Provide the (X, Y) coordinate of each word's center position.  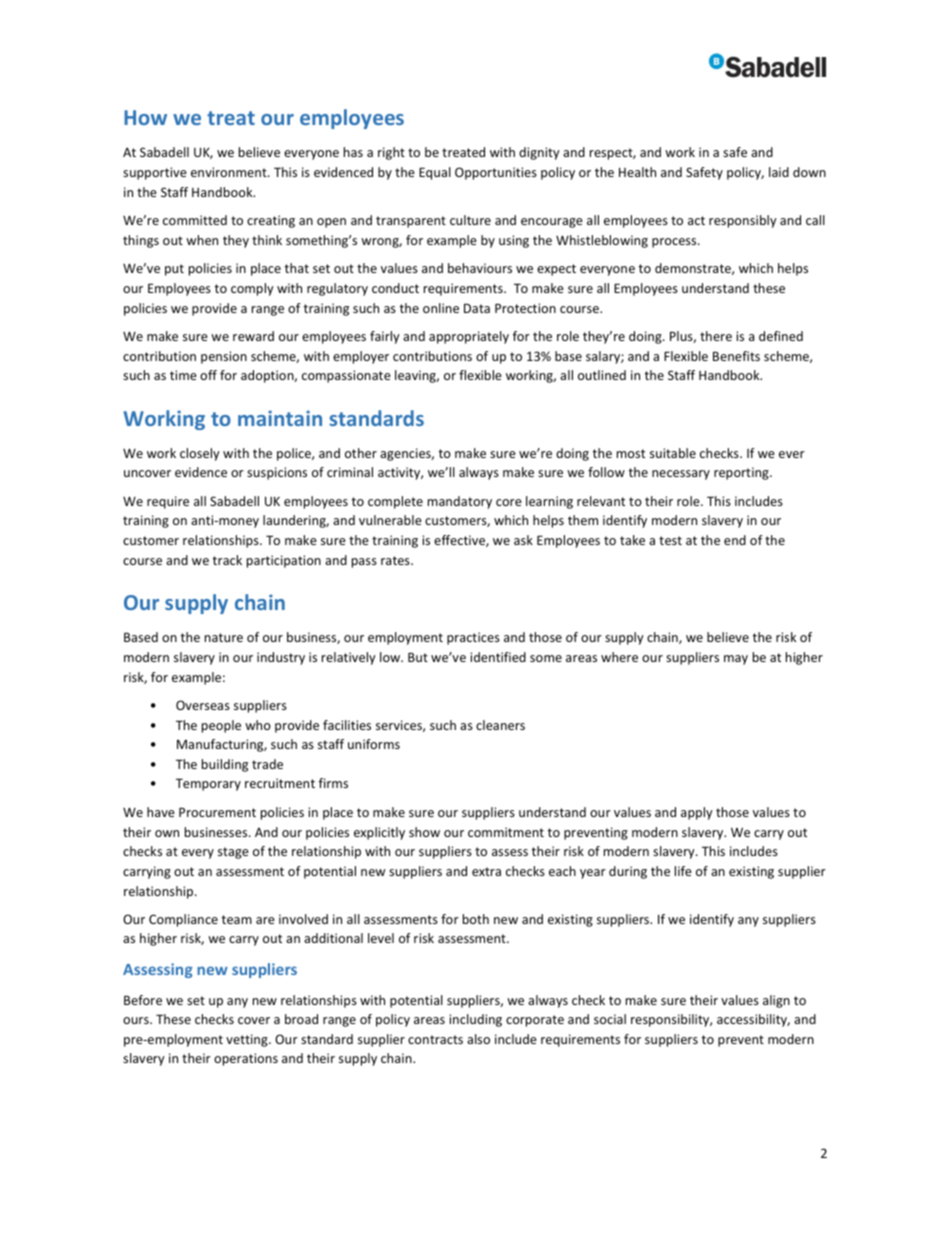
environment (230, 172)
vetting (248, 1040)
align (776, 1001)
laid (779, 172)
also (478, 1039)
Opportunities (496, 173)
